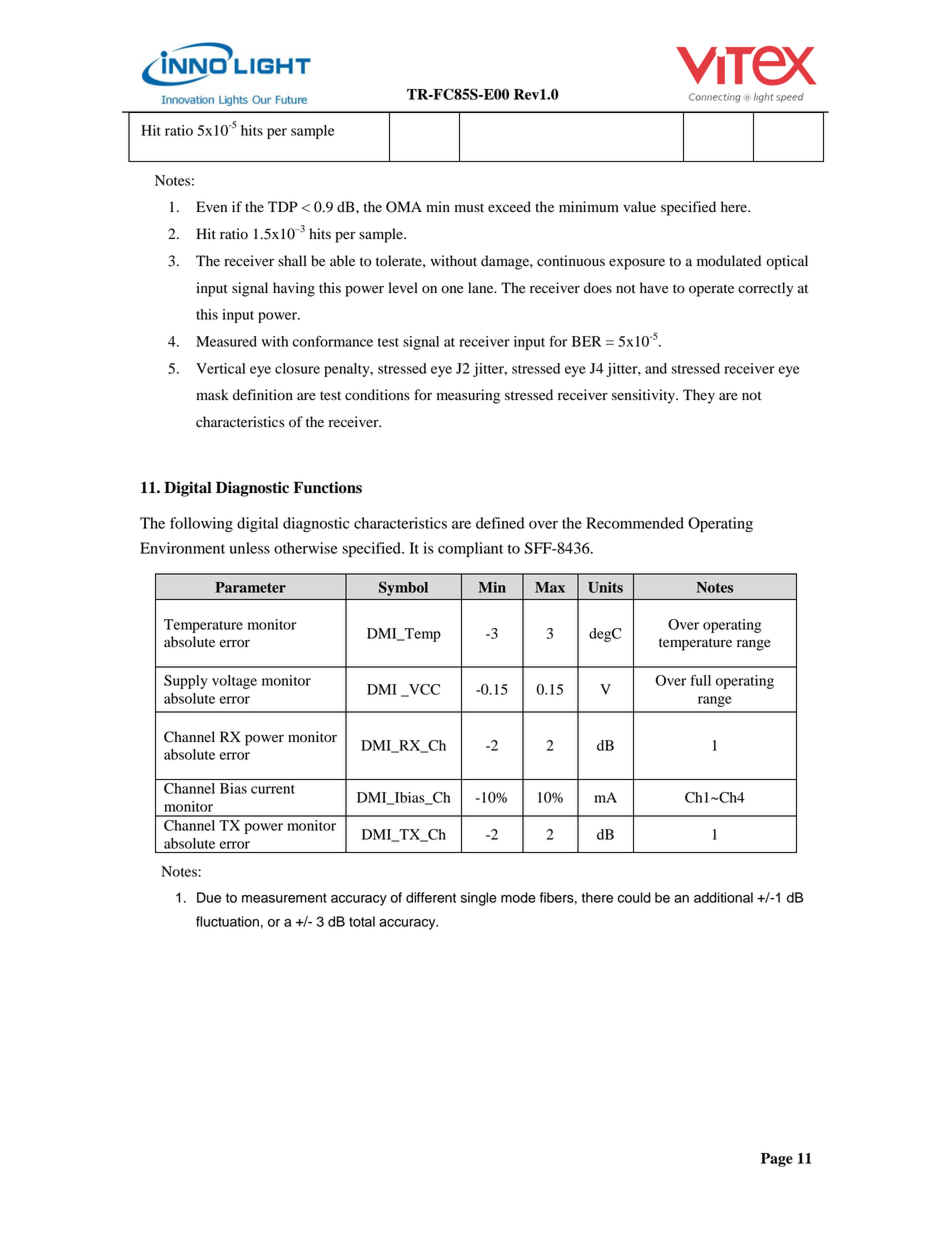 The height and width of the screenshot is (1233, 952). Describe the element at coordinates (283, 206) in the screenshot. I see `TDP` at that location.
